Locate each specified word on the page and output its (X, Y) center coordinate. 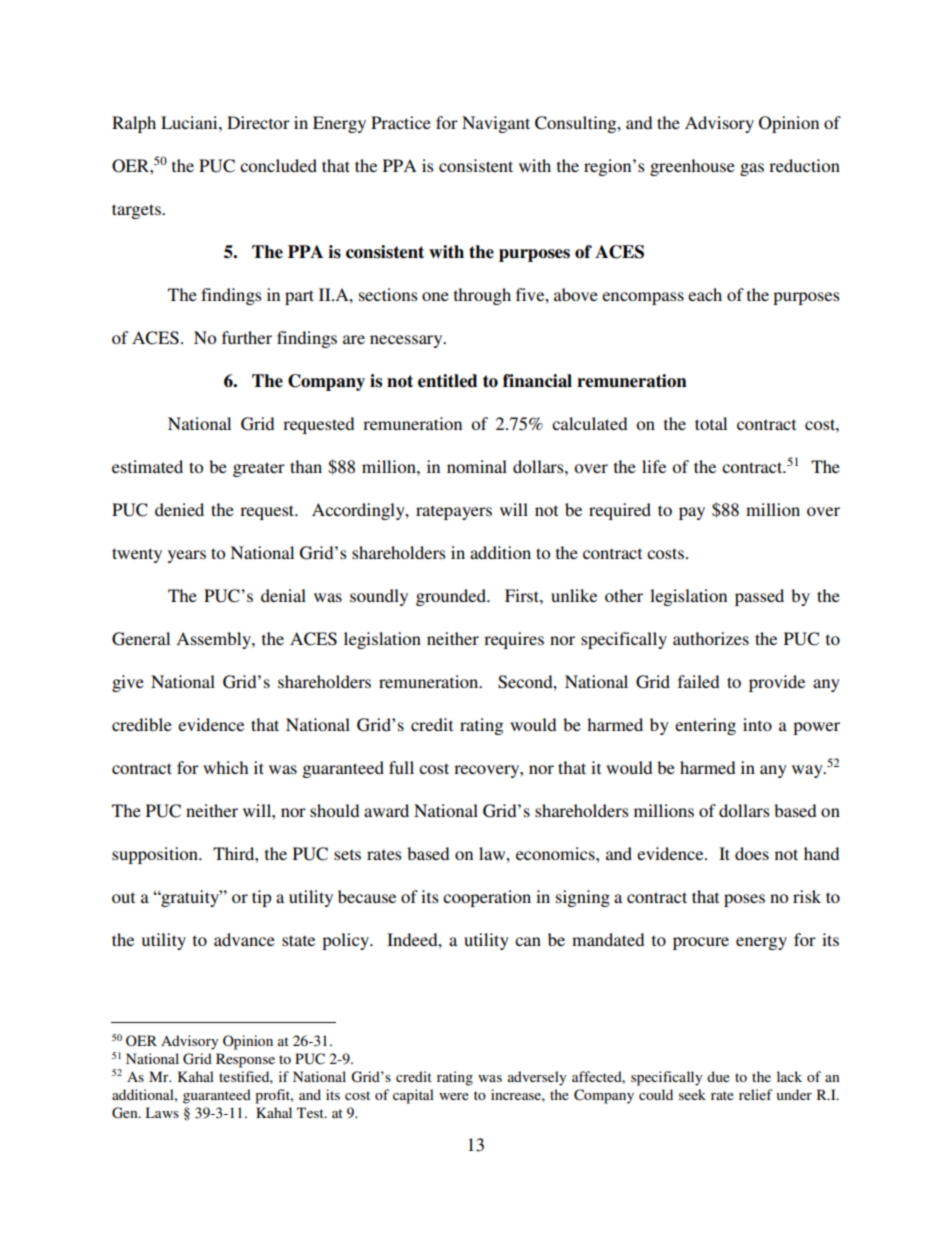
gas (752, 169)
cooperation (487, 898)
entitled (447, 381)
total (711, 423)
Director (258, 122)
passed (759, 597)
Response (245, 1060)
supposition (156, 855)
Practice (401, 122)
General (141, 639)
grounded (452, 597)
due (718, 1076)
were (454, 1096)
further (247, 337)
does (752, 853)
